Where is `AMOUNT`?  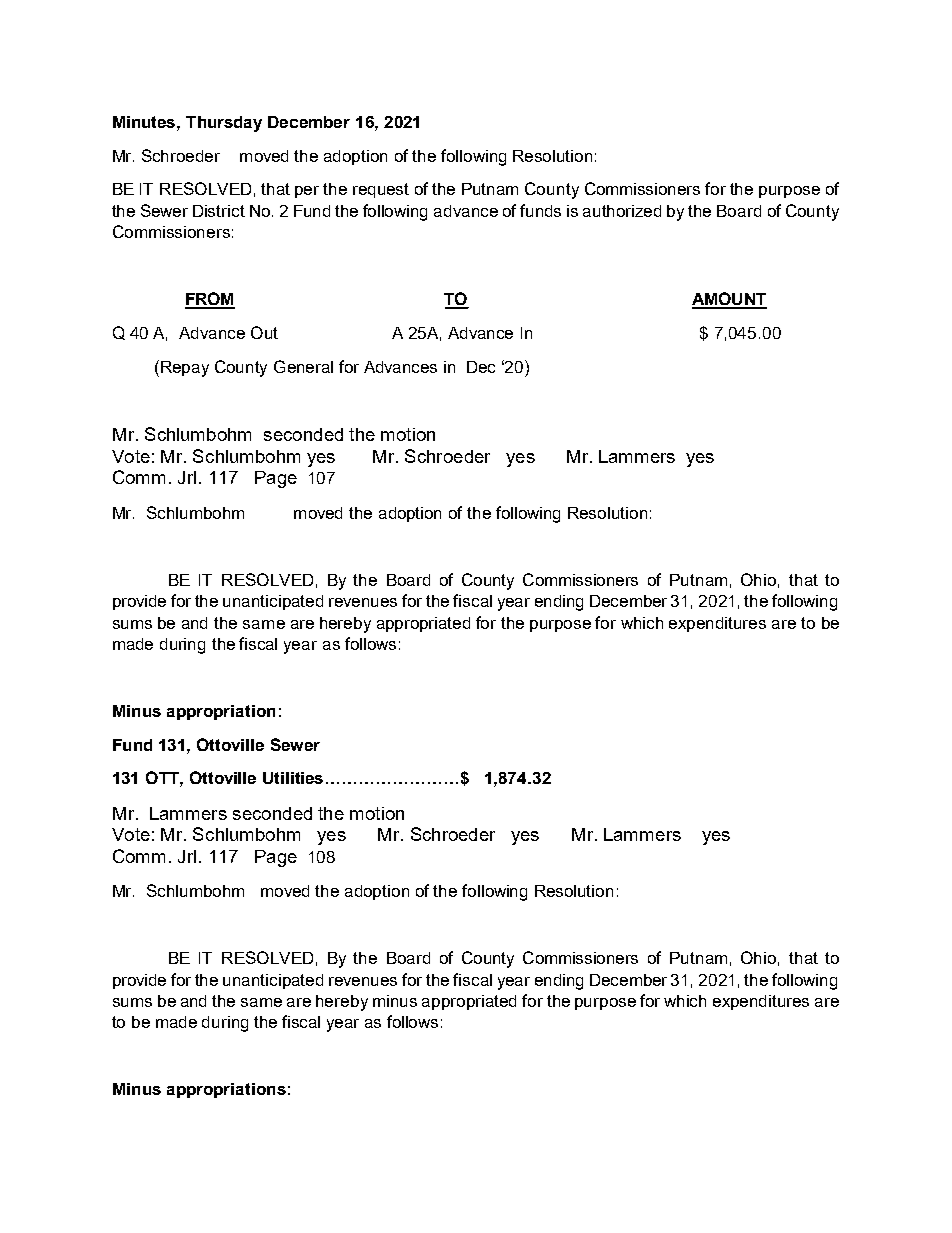
AMOUNT is located at coordinates (729, 300).
